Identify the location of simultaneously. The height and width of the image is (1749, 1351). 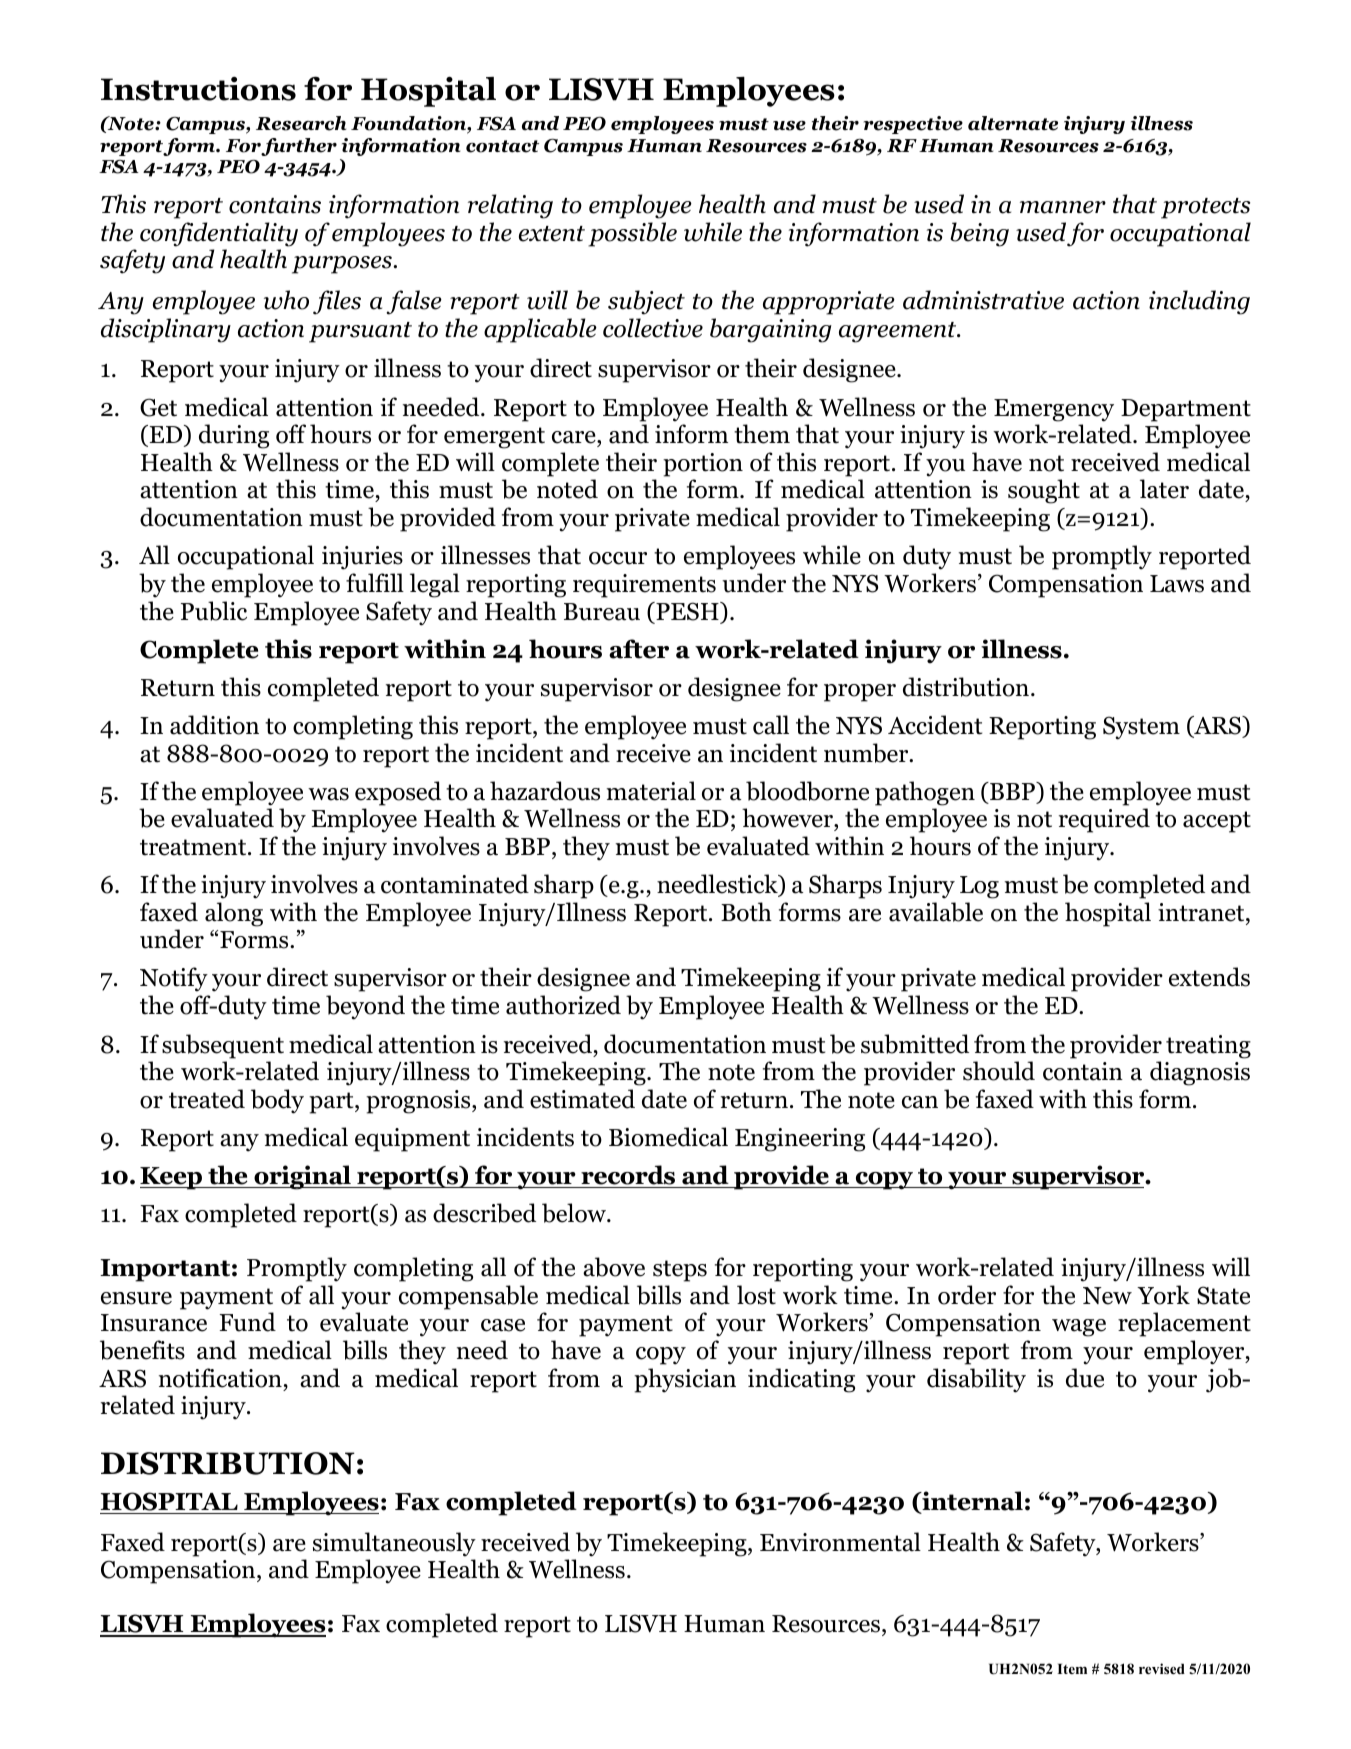
(394, 1544).
